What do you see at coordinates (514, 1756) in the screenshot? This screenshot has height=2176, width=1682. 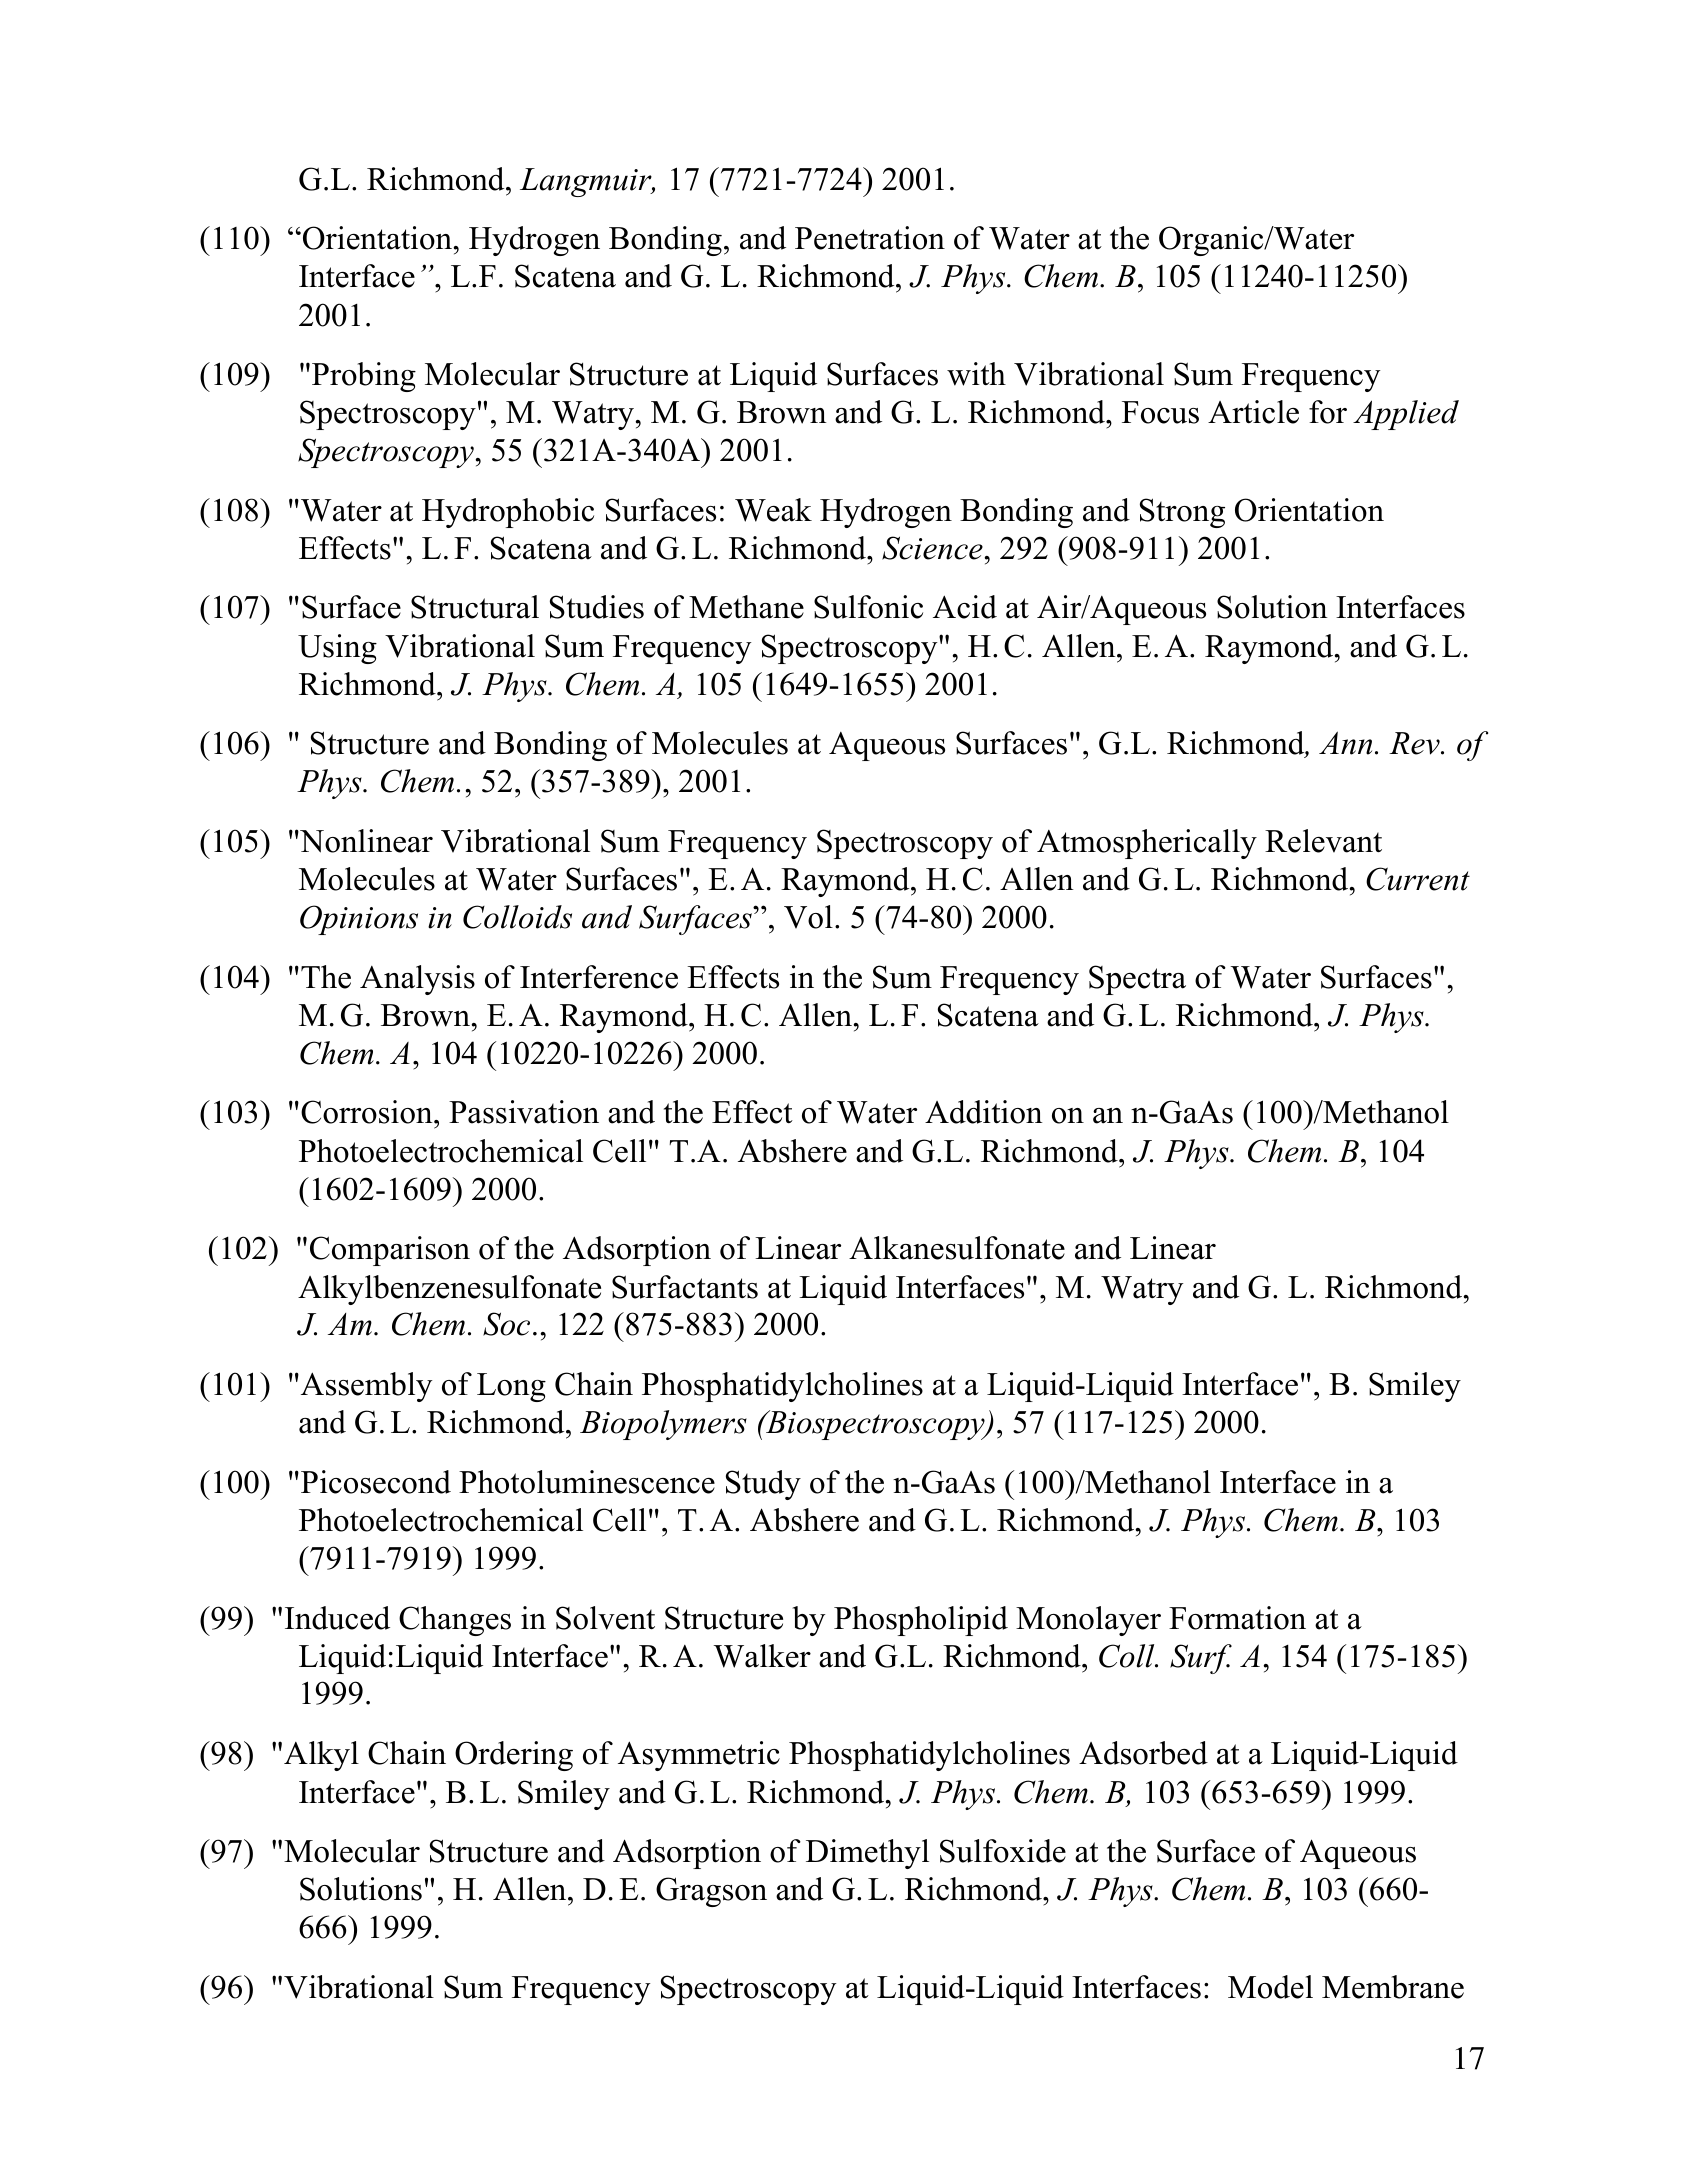 I see `Ordering` at bounding box center [514, 1756].
